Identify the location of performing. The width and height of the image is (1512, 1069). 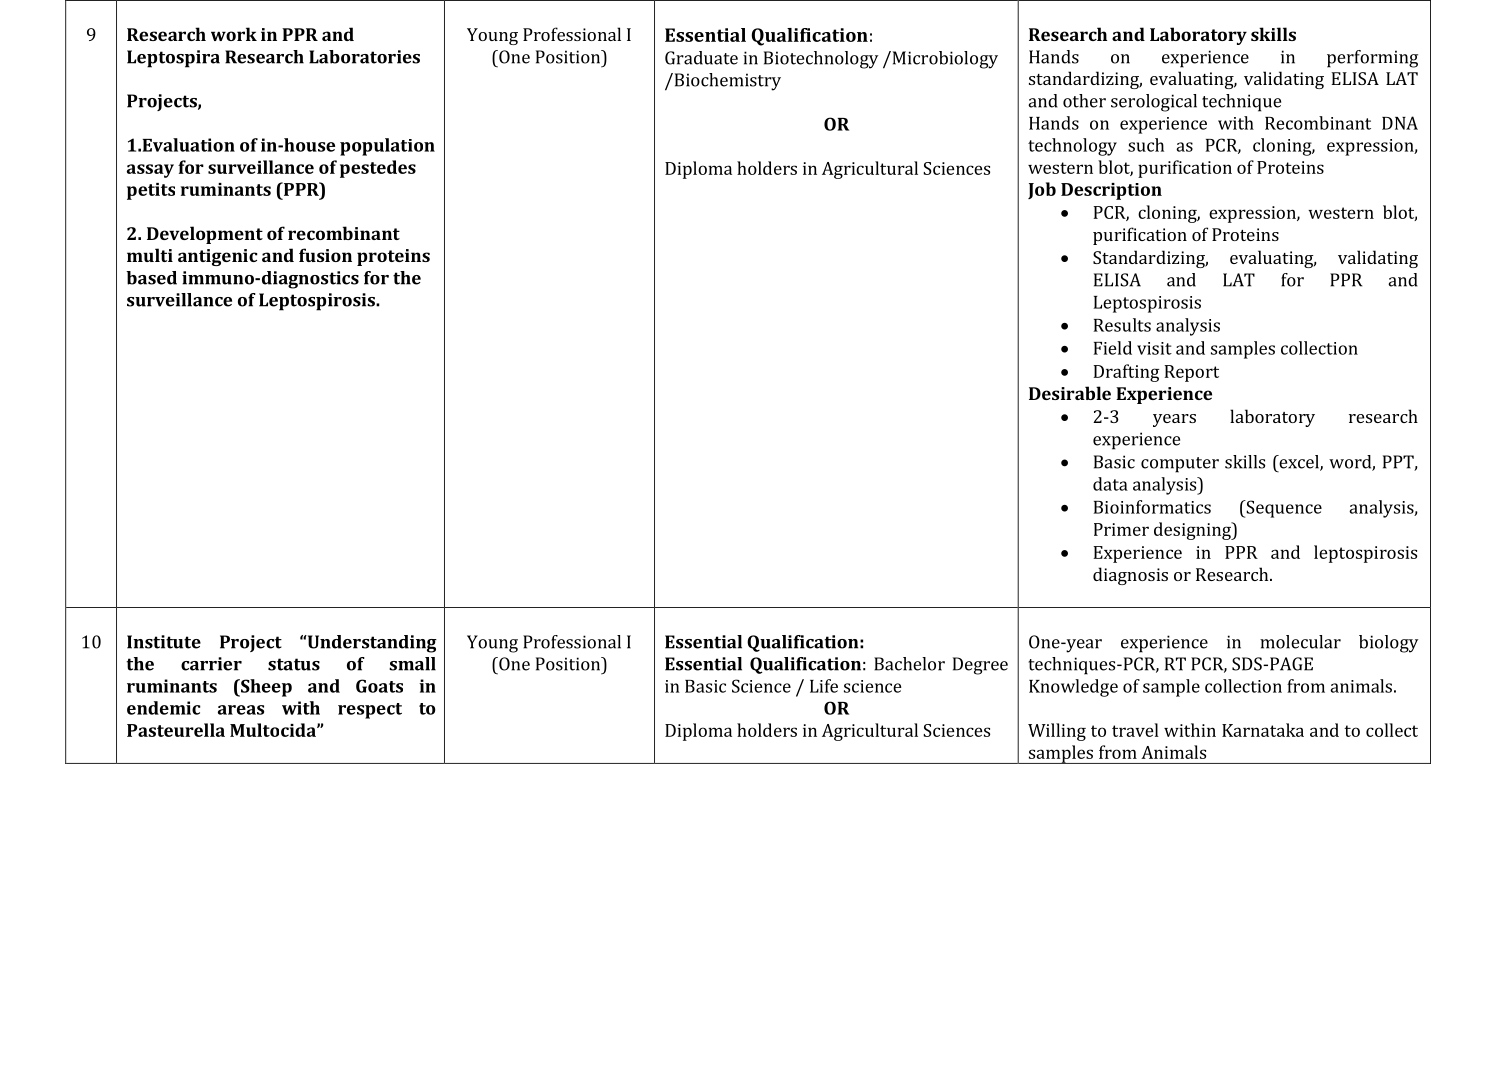
(1372, 59).
